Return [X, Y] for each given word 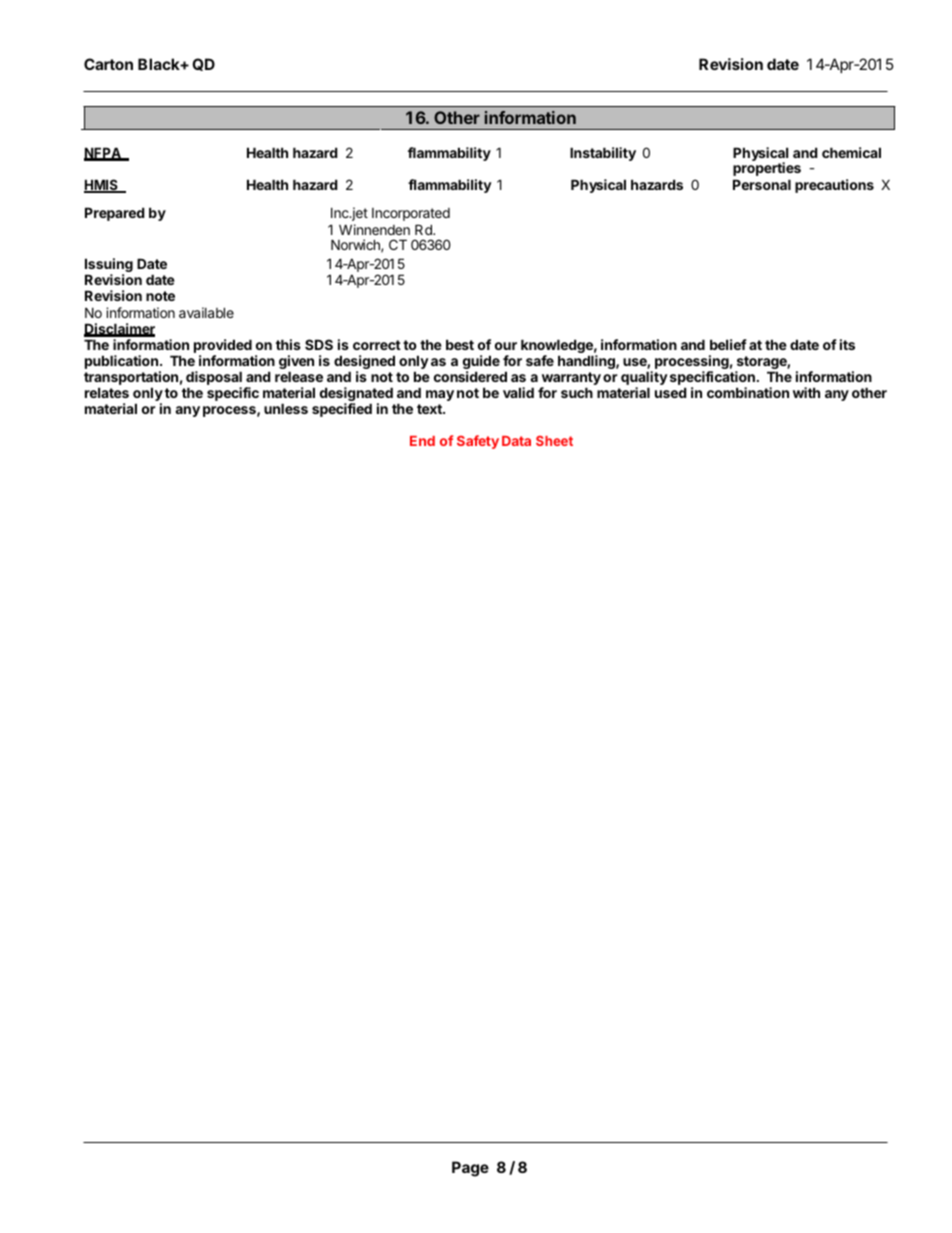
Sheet [554, 441]
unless [286, 408]
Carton [108, 64]
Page [470, 1169]
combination [748, 392]
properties [767, 169]
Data [516, 441]
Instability [603, 154]
